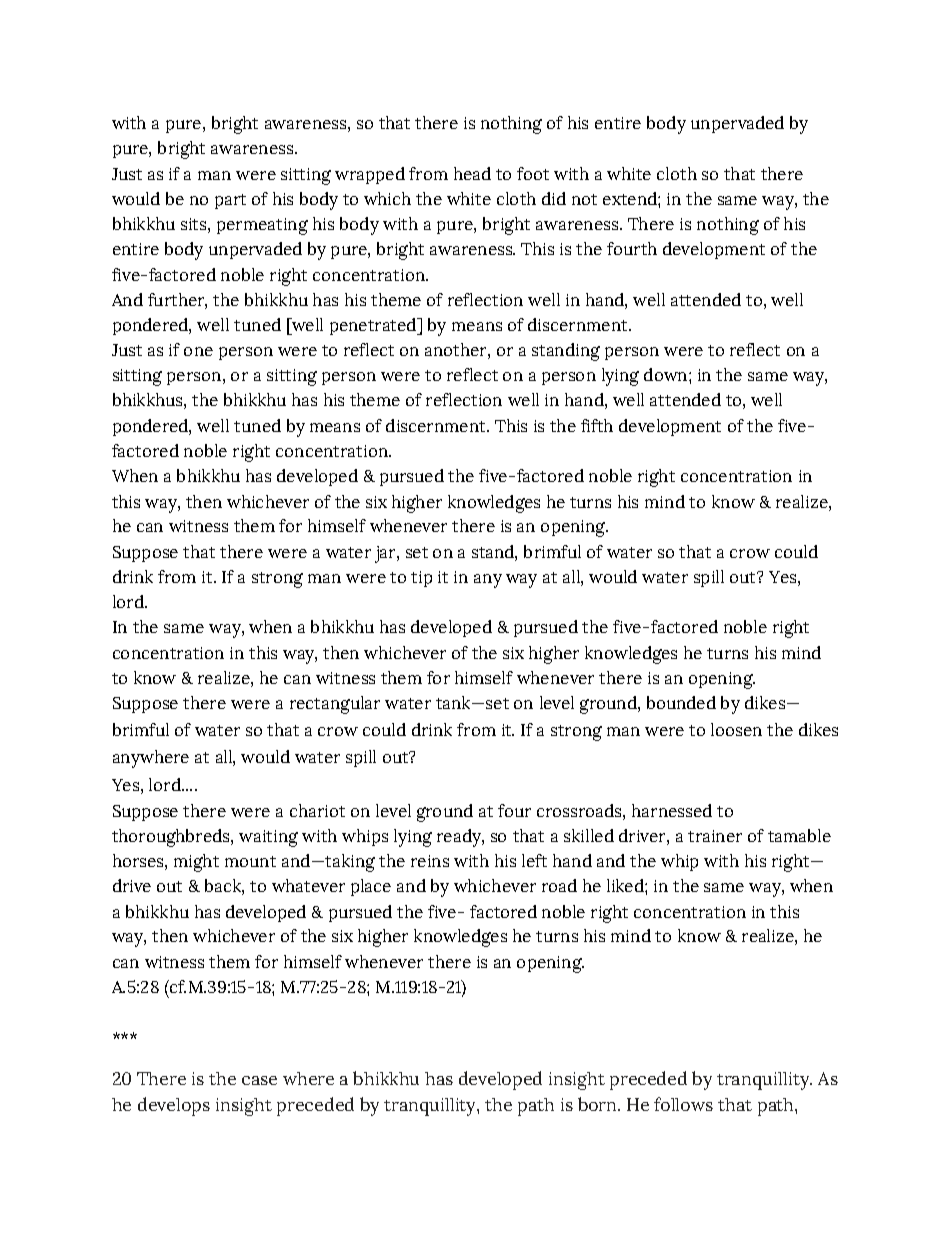 Image resolution: width=952 pixels, height=1233 pixels. What do you see at coordinates (230, 201) in the document?
I see `part` at bounding box center [230, 201].
